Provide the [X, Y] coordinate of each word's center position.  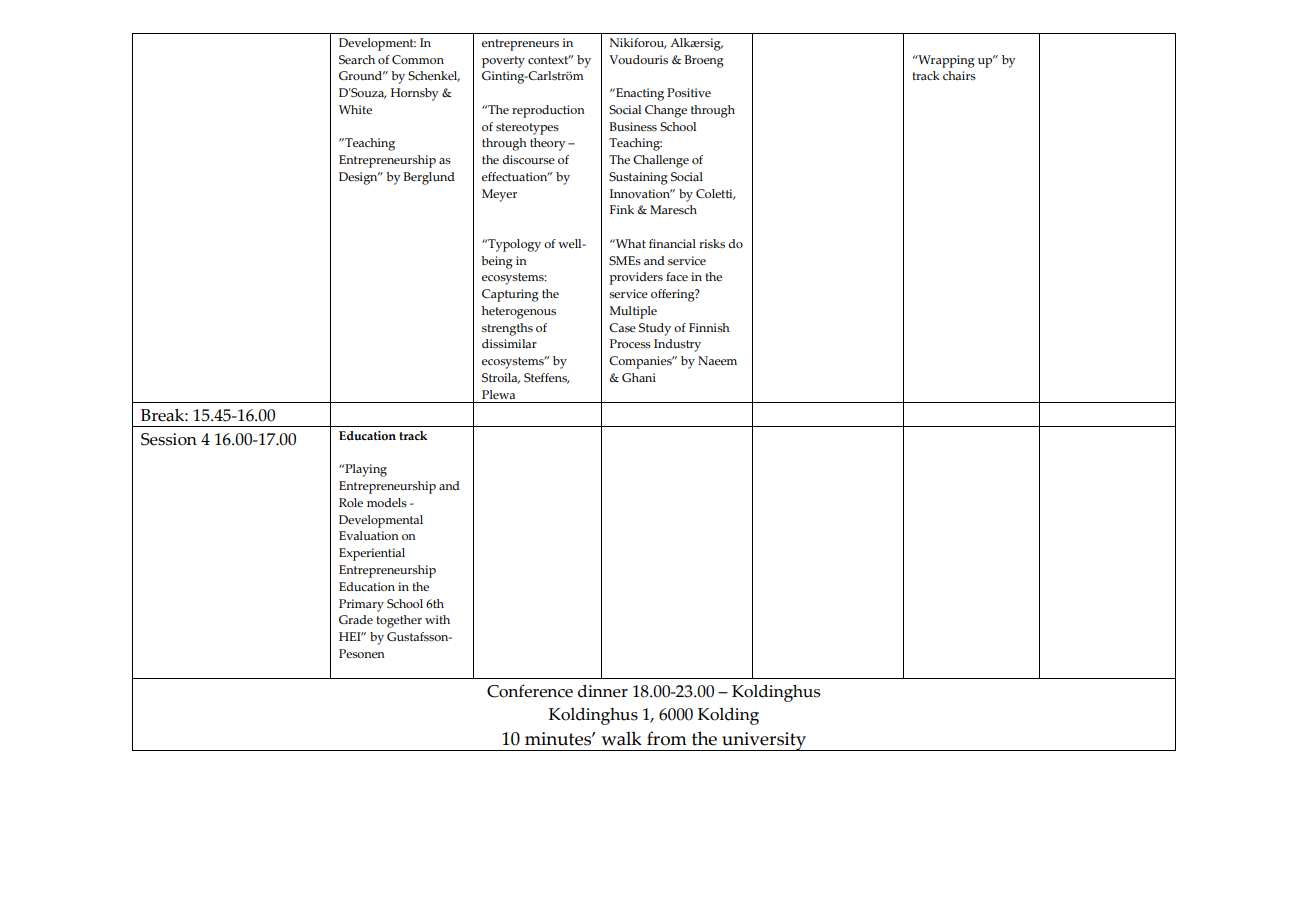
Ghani [639, 377]
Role [351, 502]
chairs [959, 75]
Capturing [510, 295]
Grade [356, 619]
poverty [503, 62]
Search [357, 59]
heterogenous [519, 312]
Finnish [709, 327]
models [387, 502]
